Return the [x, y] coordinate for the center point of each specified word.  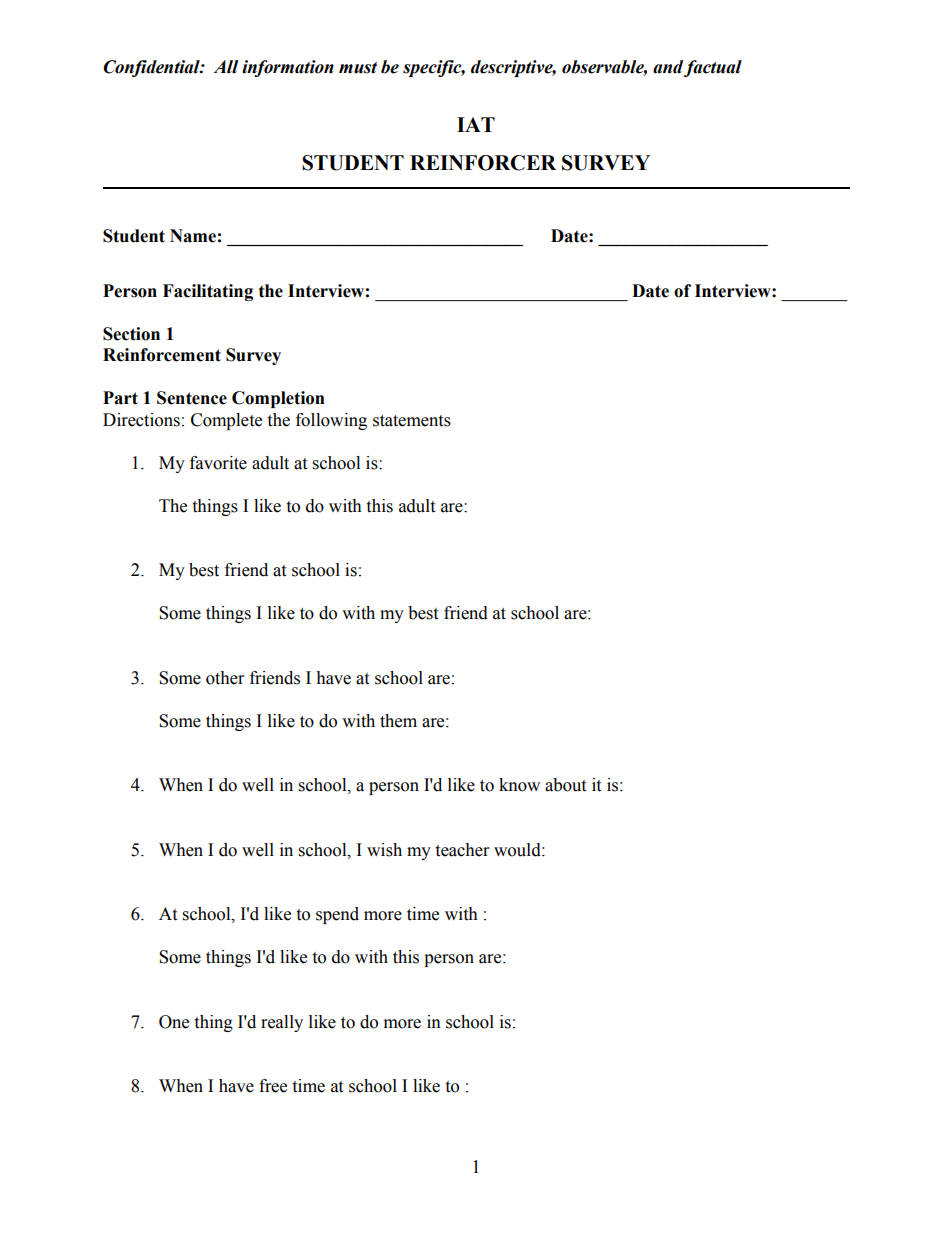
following [331, 421]
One [174, 1022]
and [668, 67]
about [565, 785]
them [398, 721]
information [288, 68]
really [282, 1023]
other [225, 678]
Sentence [192, 398]
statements [412, 421]
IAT [476, 124]
